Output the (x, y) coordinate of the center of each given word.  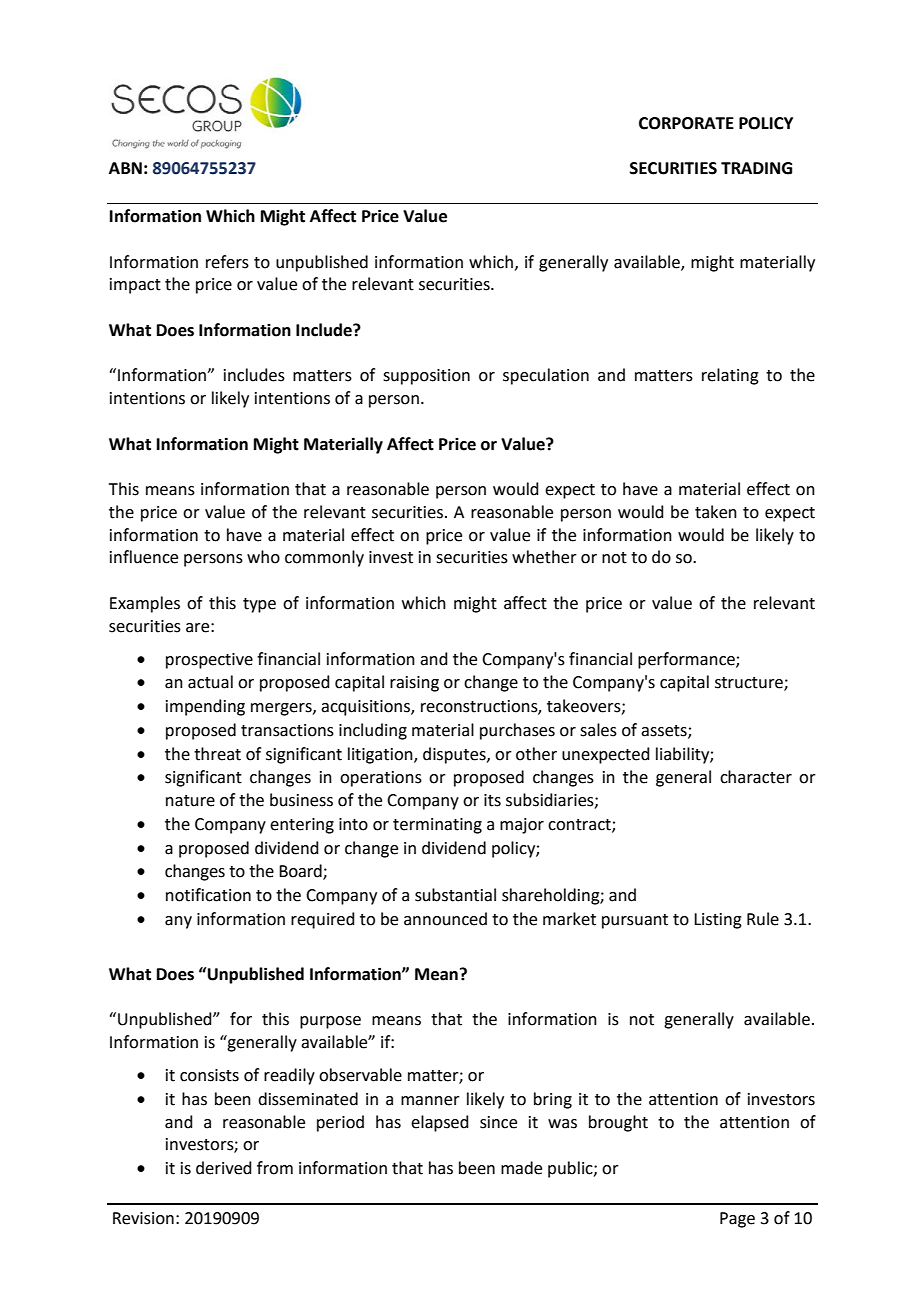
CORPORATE (686, 123)
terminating (437, 826)
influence (144, 557)
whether (544, 557)
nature (190, 801)
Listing (718, 921)
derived (224, 1168)
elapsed (440, 1123)
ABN (125, 168)
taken (716, 512)
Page (737, 1220)
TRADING (756, 168)
